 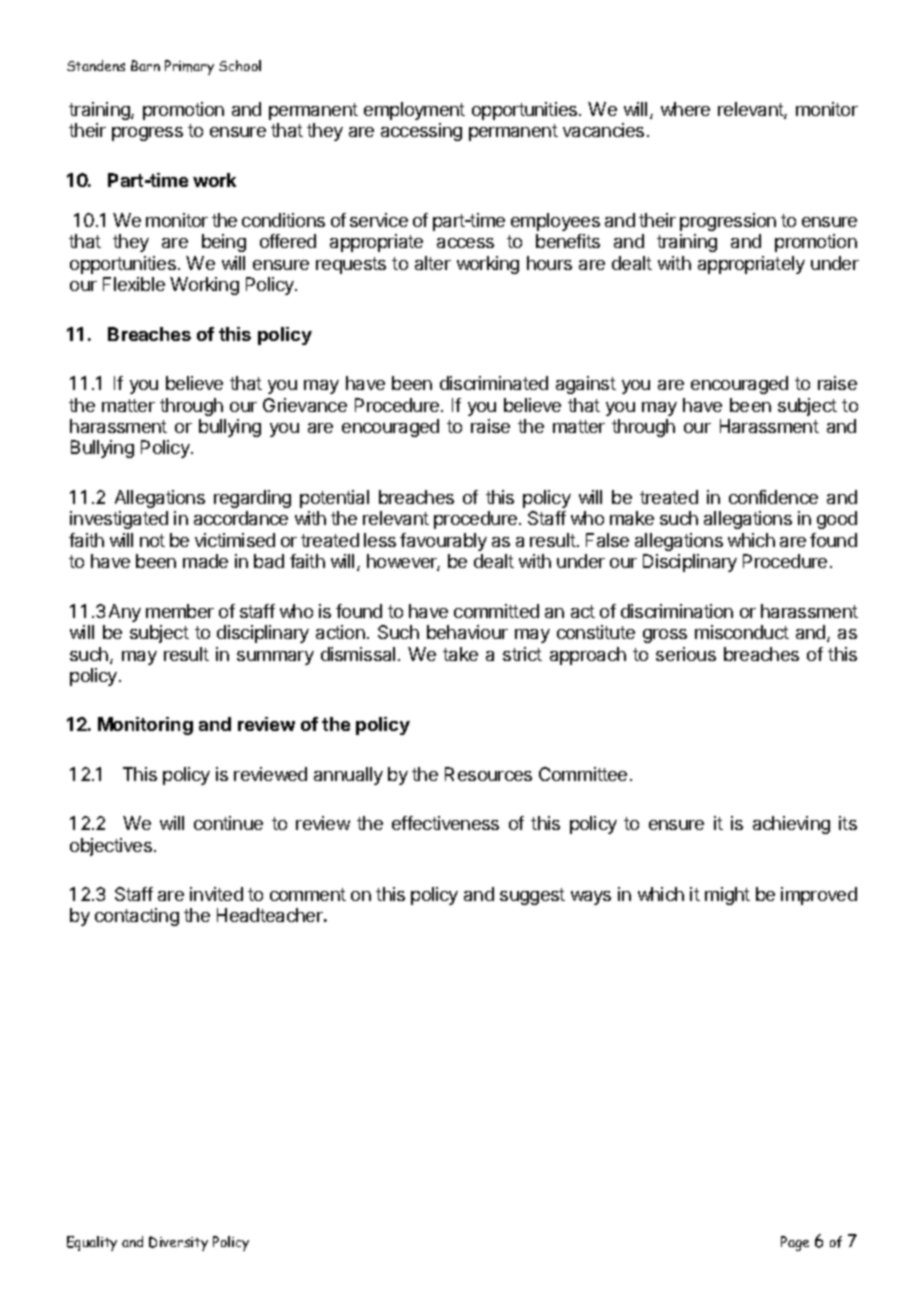 What do you see at coordinates (252, 499) in the image?
I see `regarding` at bounding box center [252, 499].
